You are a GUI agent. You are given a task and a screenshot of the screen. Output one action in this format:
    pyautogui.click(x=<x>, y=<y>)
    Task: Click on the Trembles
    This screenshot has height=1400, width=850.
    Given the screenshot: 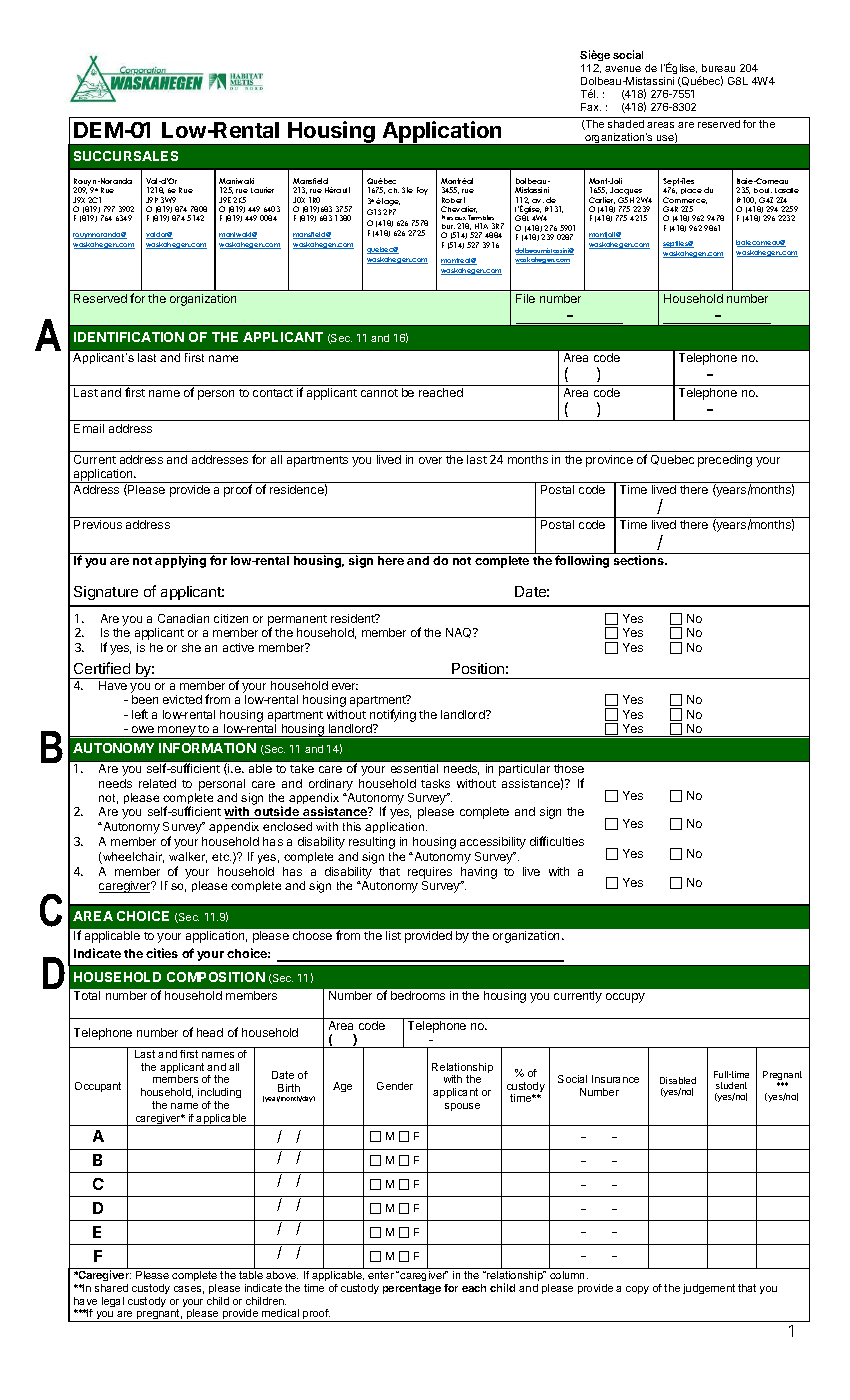 What is the action you would take?
    pyautogui.click(x=481, y=217)
